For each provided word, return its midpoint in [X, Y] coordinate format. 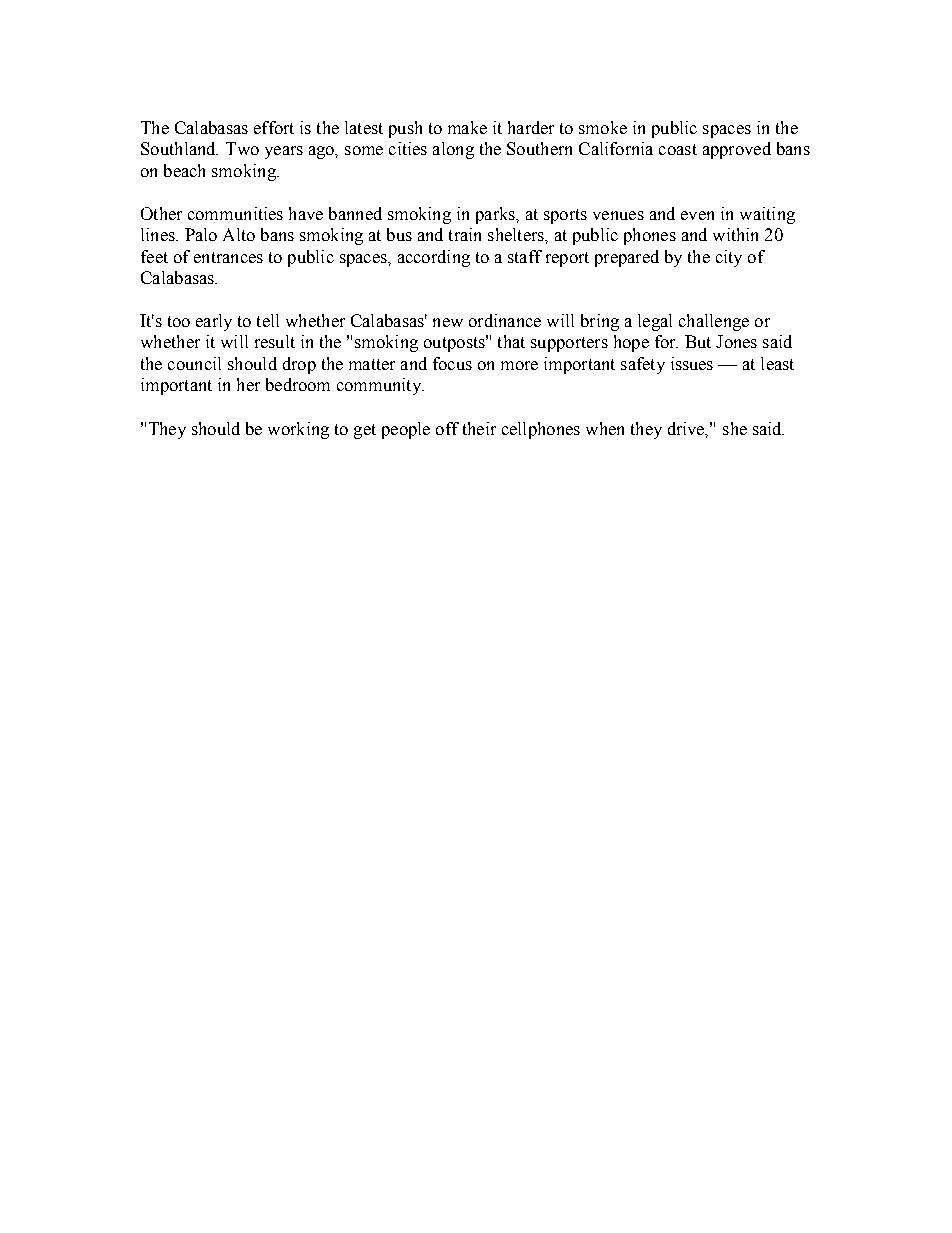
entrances [228, 257]
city [729, 258]
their [479, 428]
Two [242, 148]
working [298, 430]
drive [687, 429]
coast [678, 149]
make [467, 127]
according [434, 258]
